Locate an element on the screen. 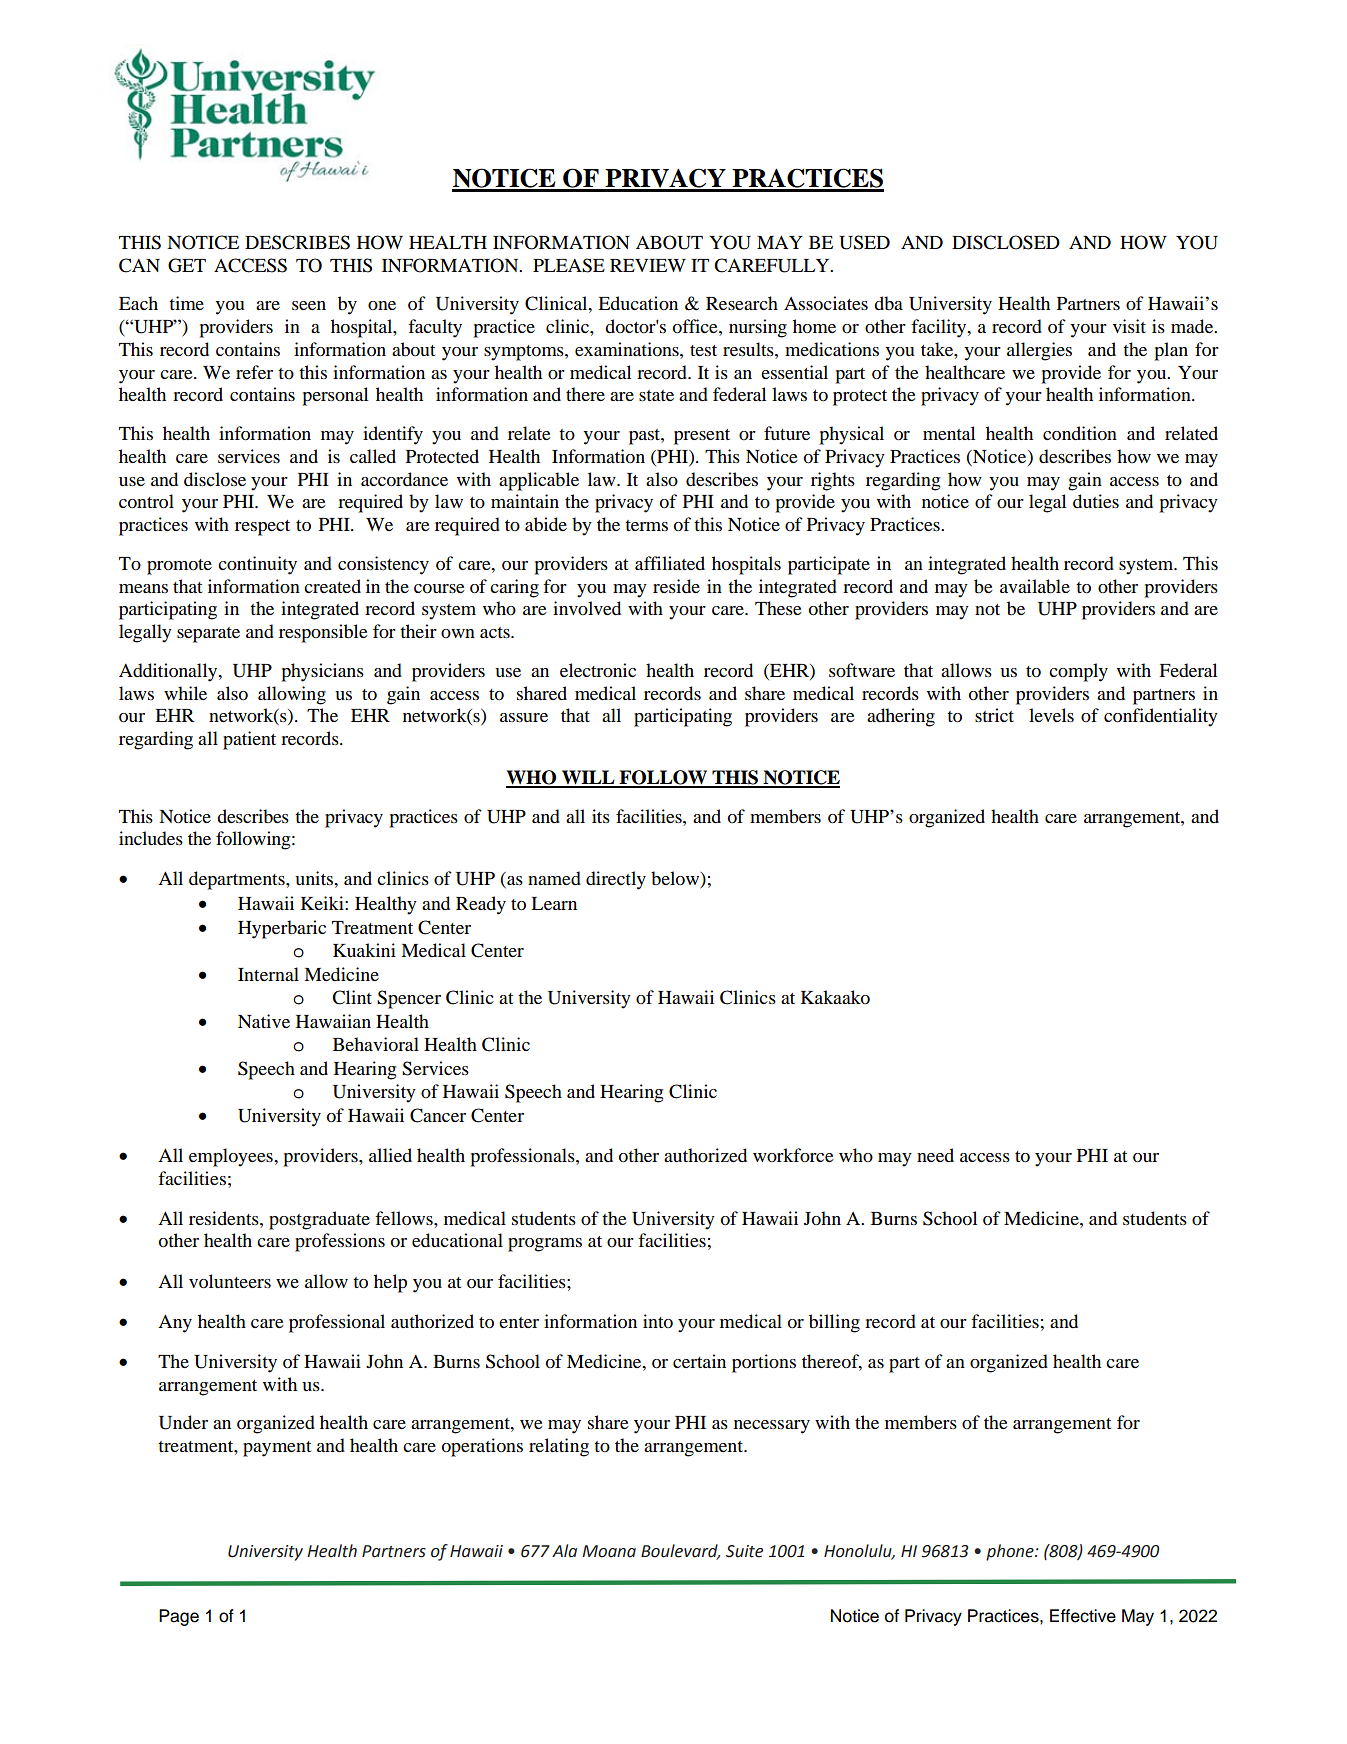  need is located at coordinates (935, 1155).
